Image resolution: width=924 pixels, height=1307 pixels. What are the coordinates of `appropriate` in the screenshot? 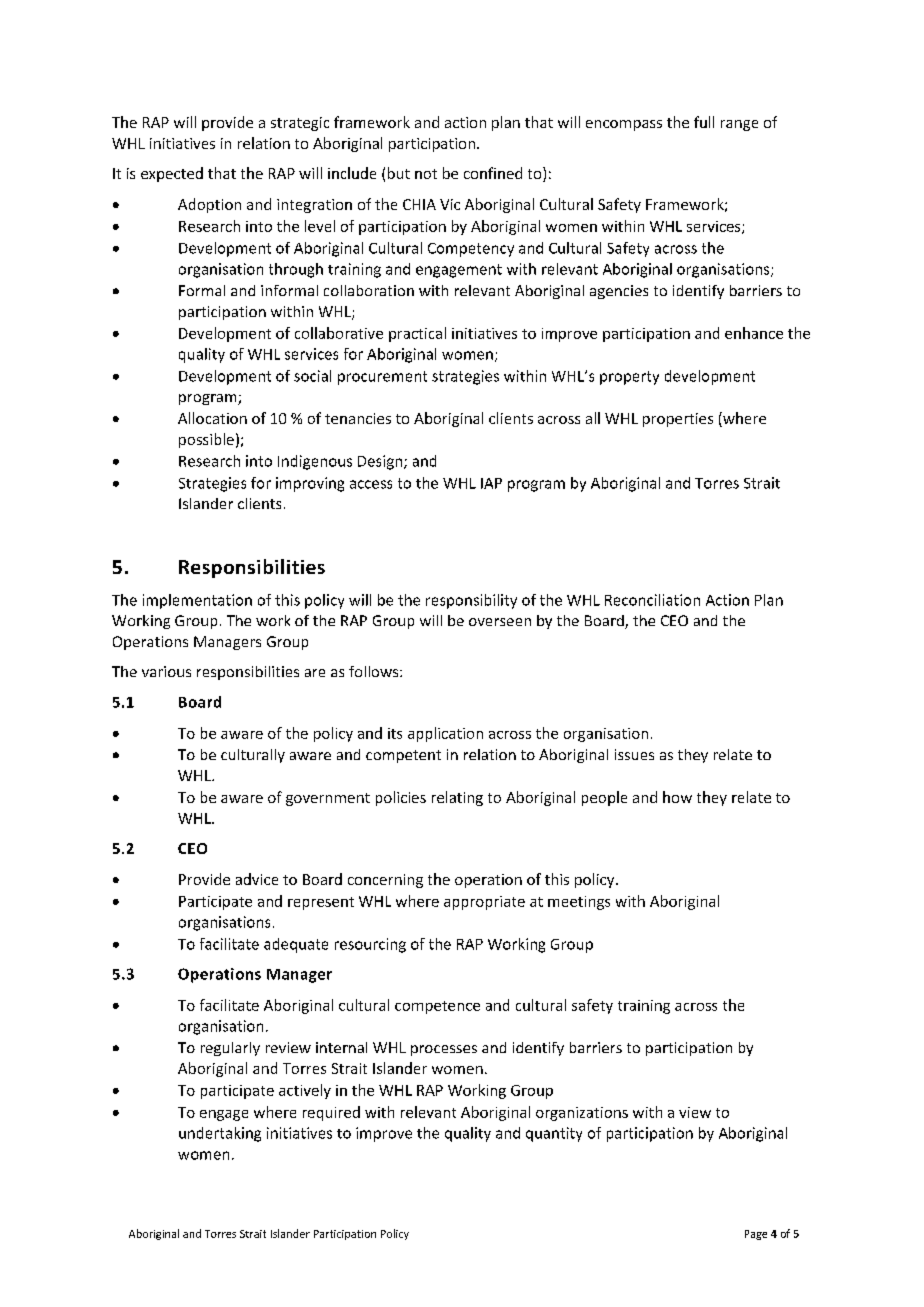 It's located at (484, 903).
